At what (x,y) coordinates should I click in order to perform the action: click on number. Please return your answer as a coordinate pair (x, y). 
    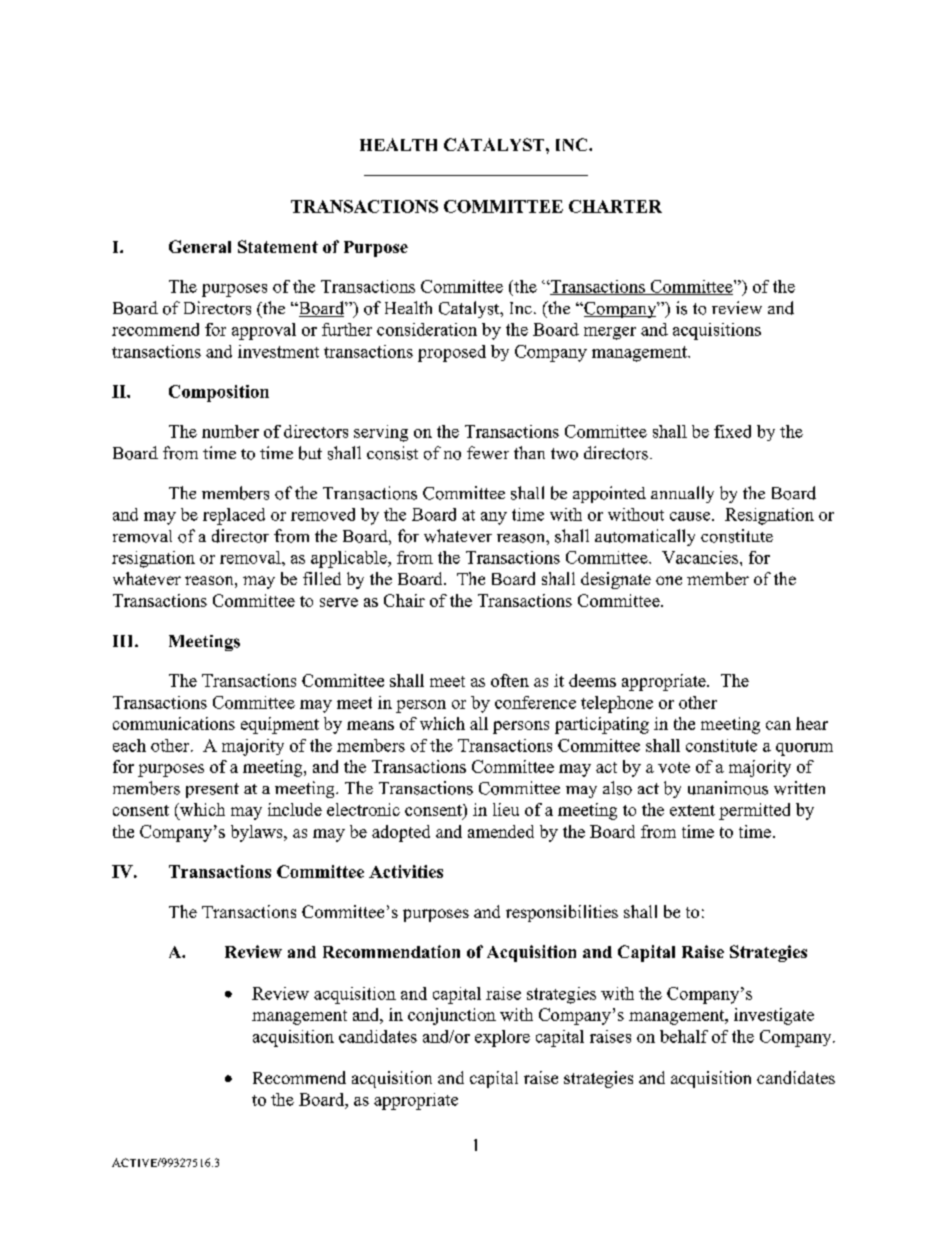
    Looking at the image, I should click on (230, 431).
